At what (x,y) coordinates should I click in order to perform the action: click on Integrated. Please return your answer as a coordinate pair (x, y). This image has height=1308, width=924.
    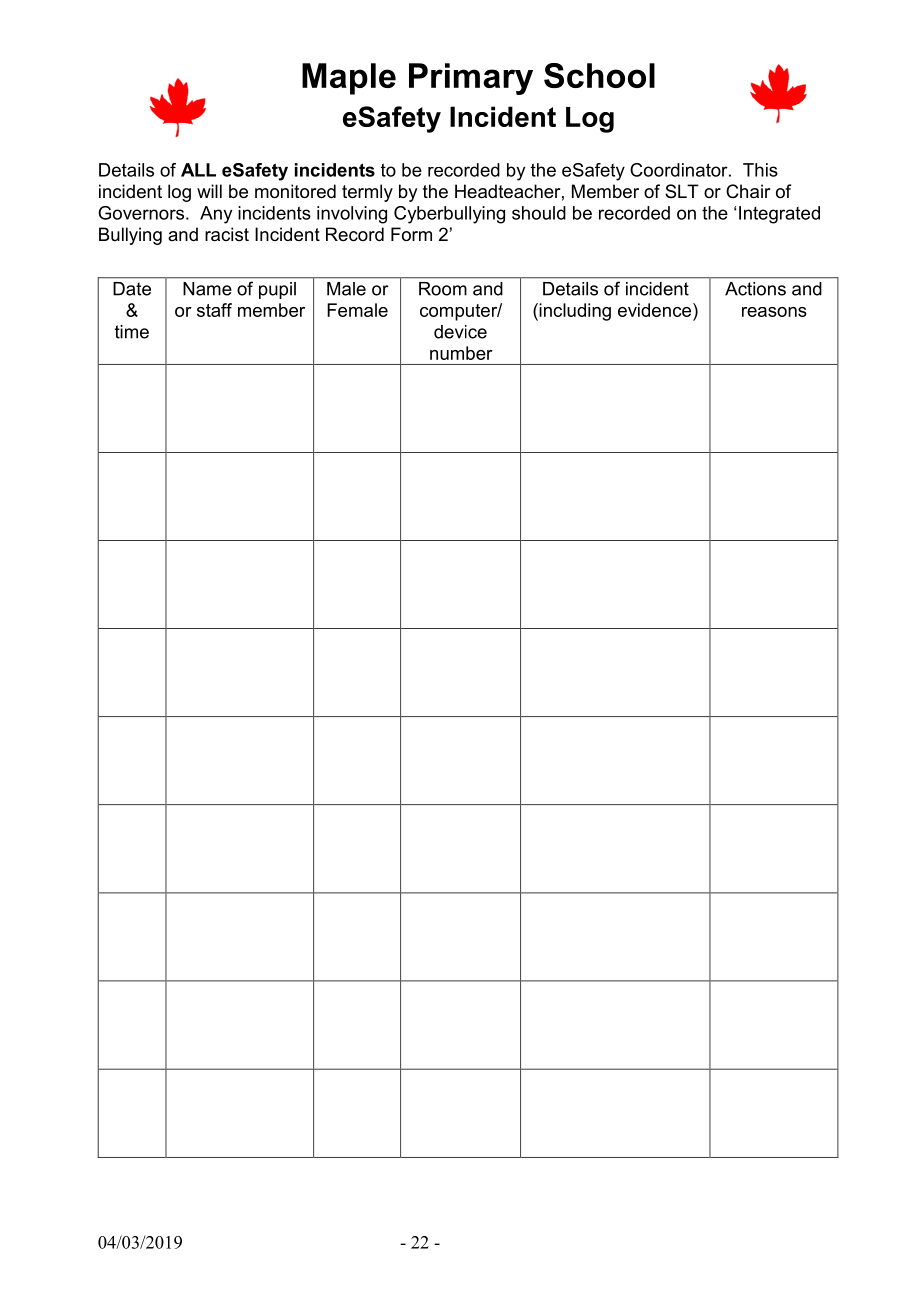
    Looking at the image, I should click on (779, 215).
